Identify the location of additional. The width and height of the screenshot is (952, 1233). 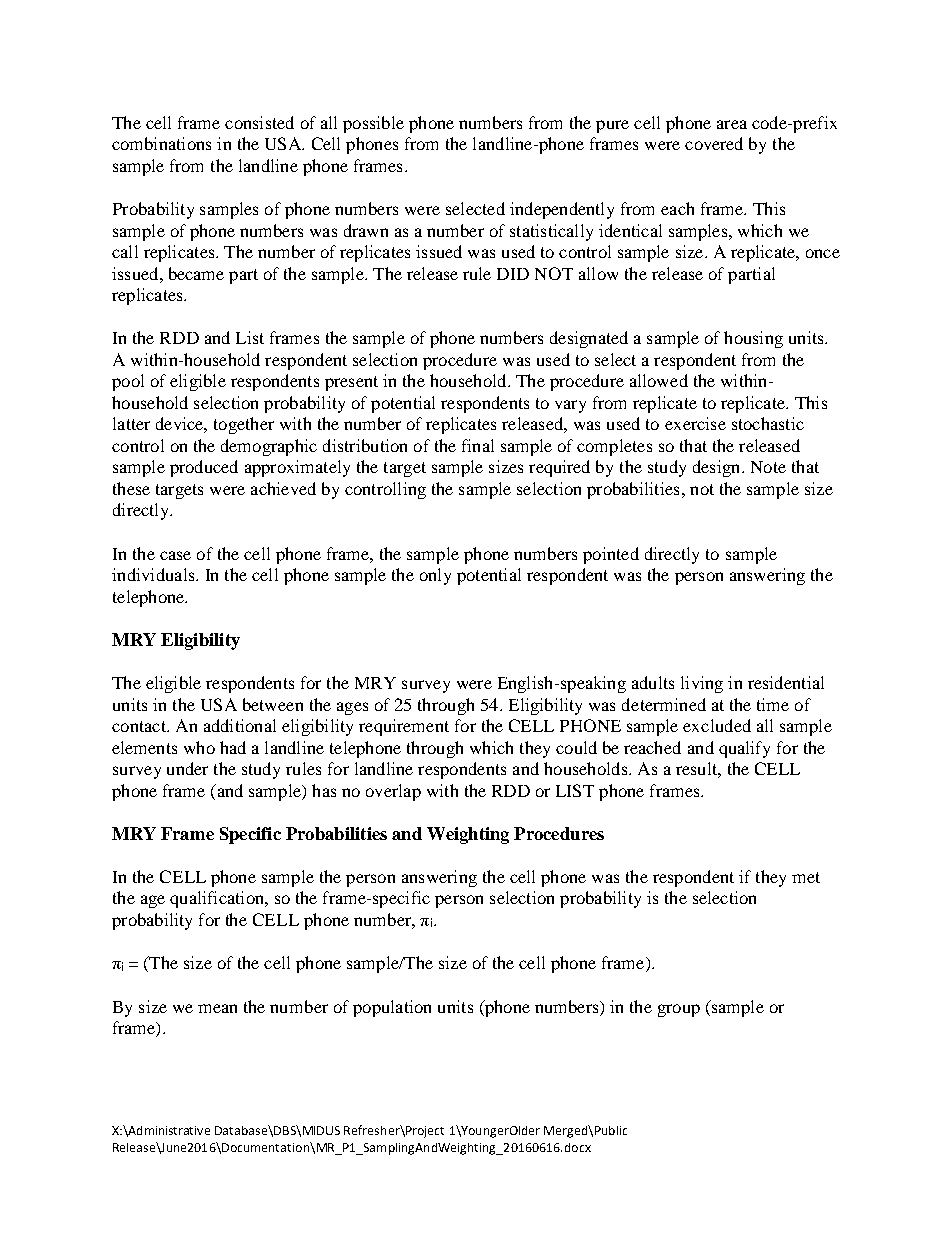
(240, 725).
